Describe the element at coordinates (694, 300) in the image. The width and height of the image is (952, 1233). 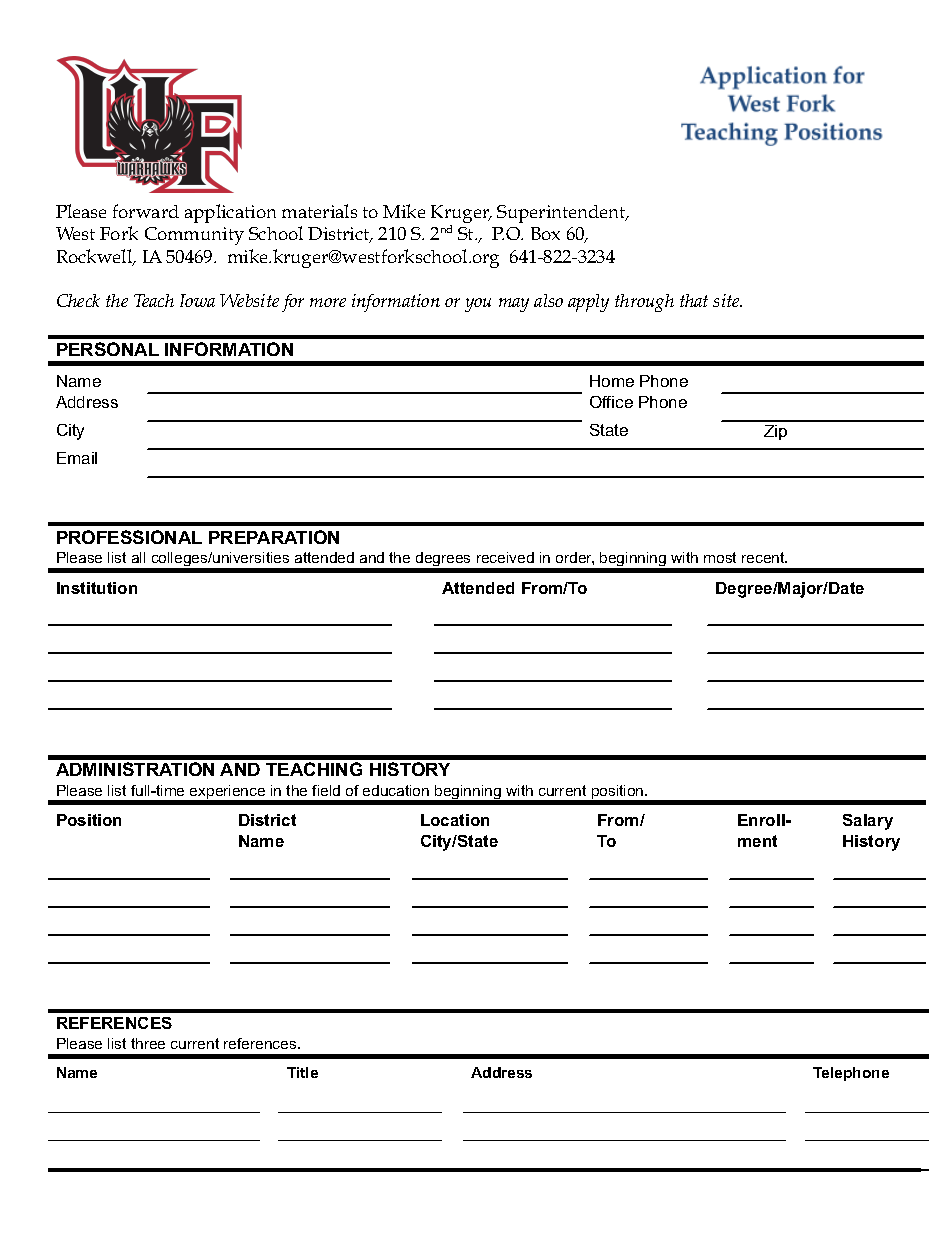
I see `that` at that location.
